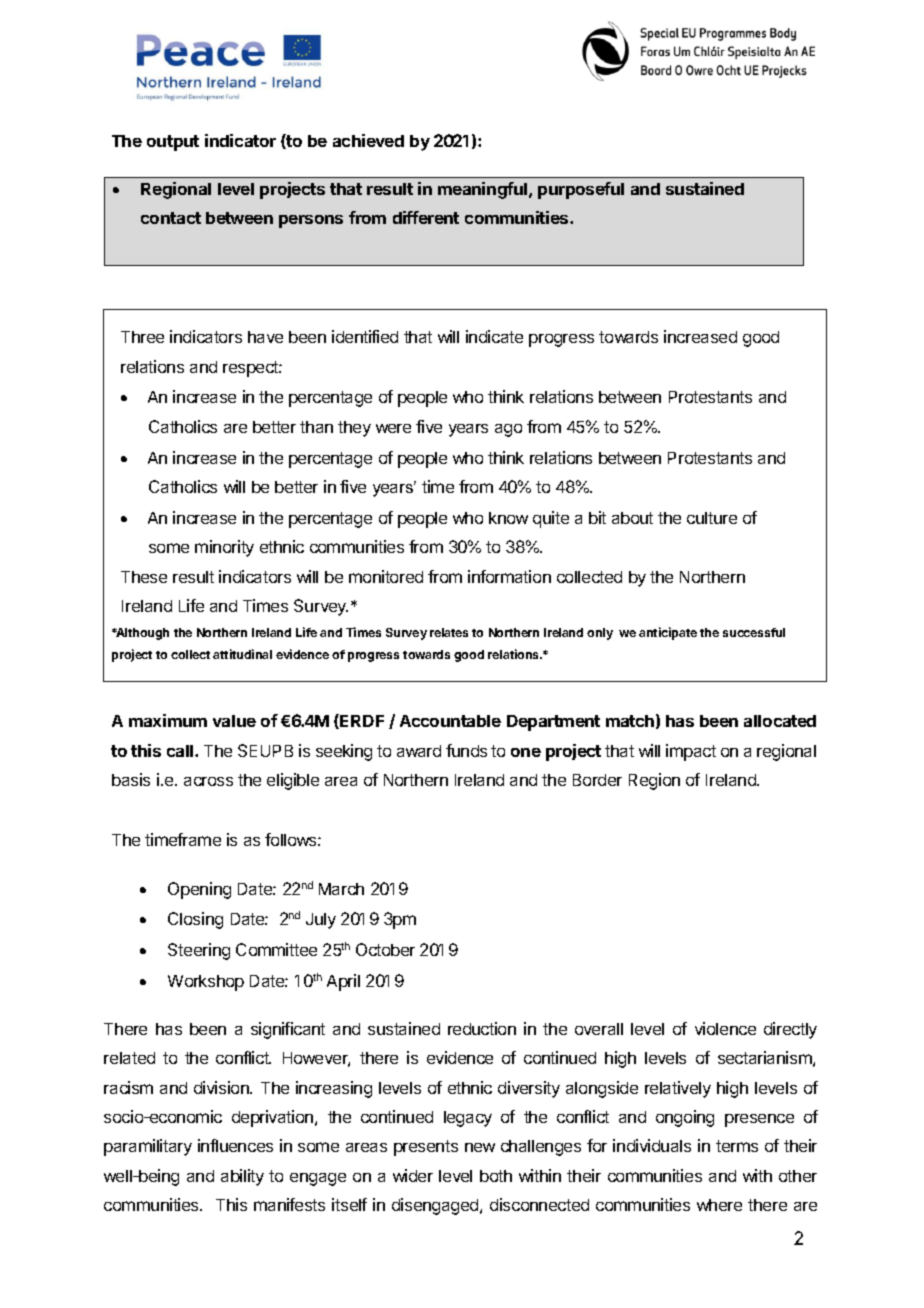 This image has height=1308, width=924. What do you see at coordinates (482, 190) in the image?
I see `meaningful` at bounding box center [482, 190].
